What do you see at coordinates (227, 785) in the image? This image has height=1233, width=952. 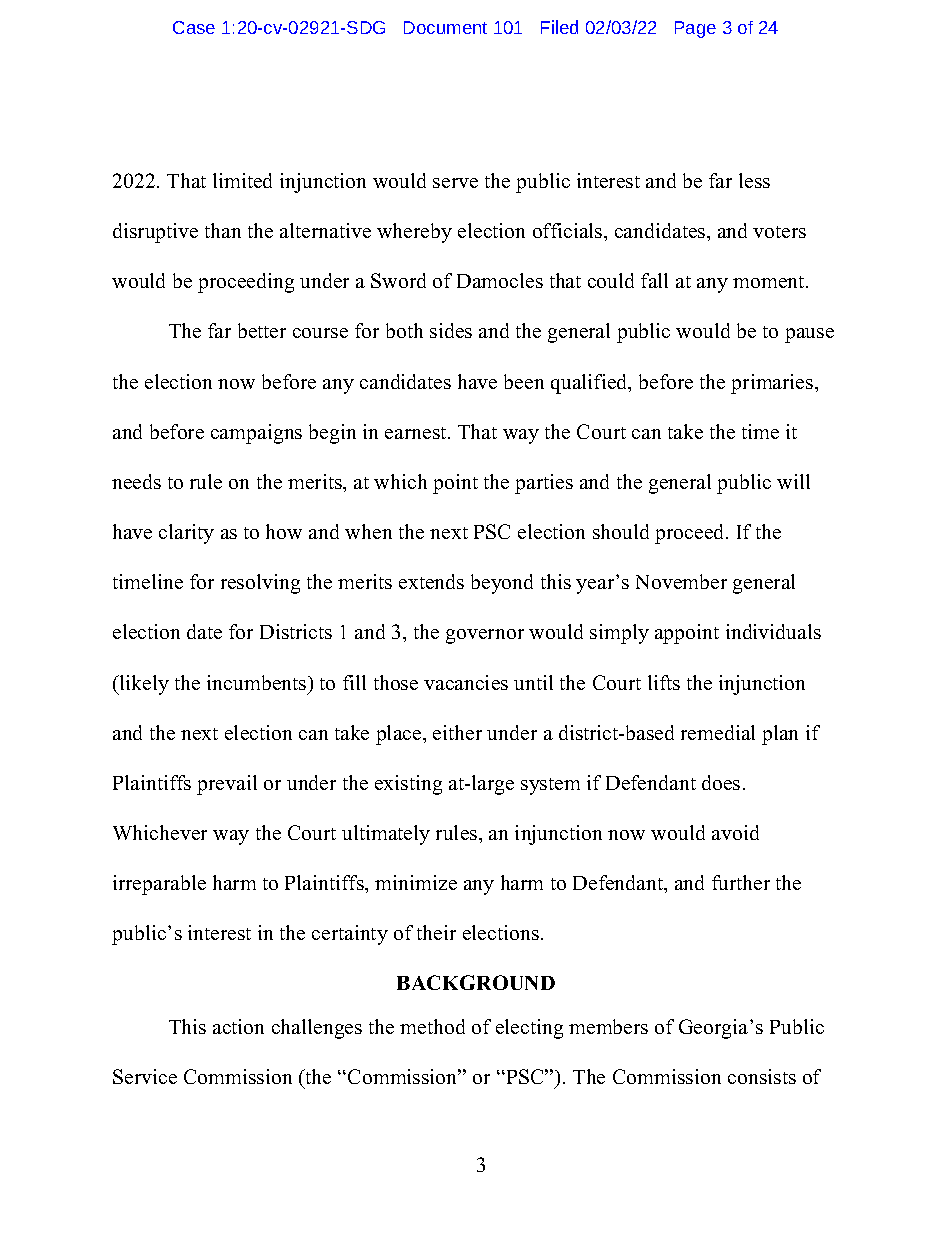 I see `prevail` at bounding box center [227, 785].
